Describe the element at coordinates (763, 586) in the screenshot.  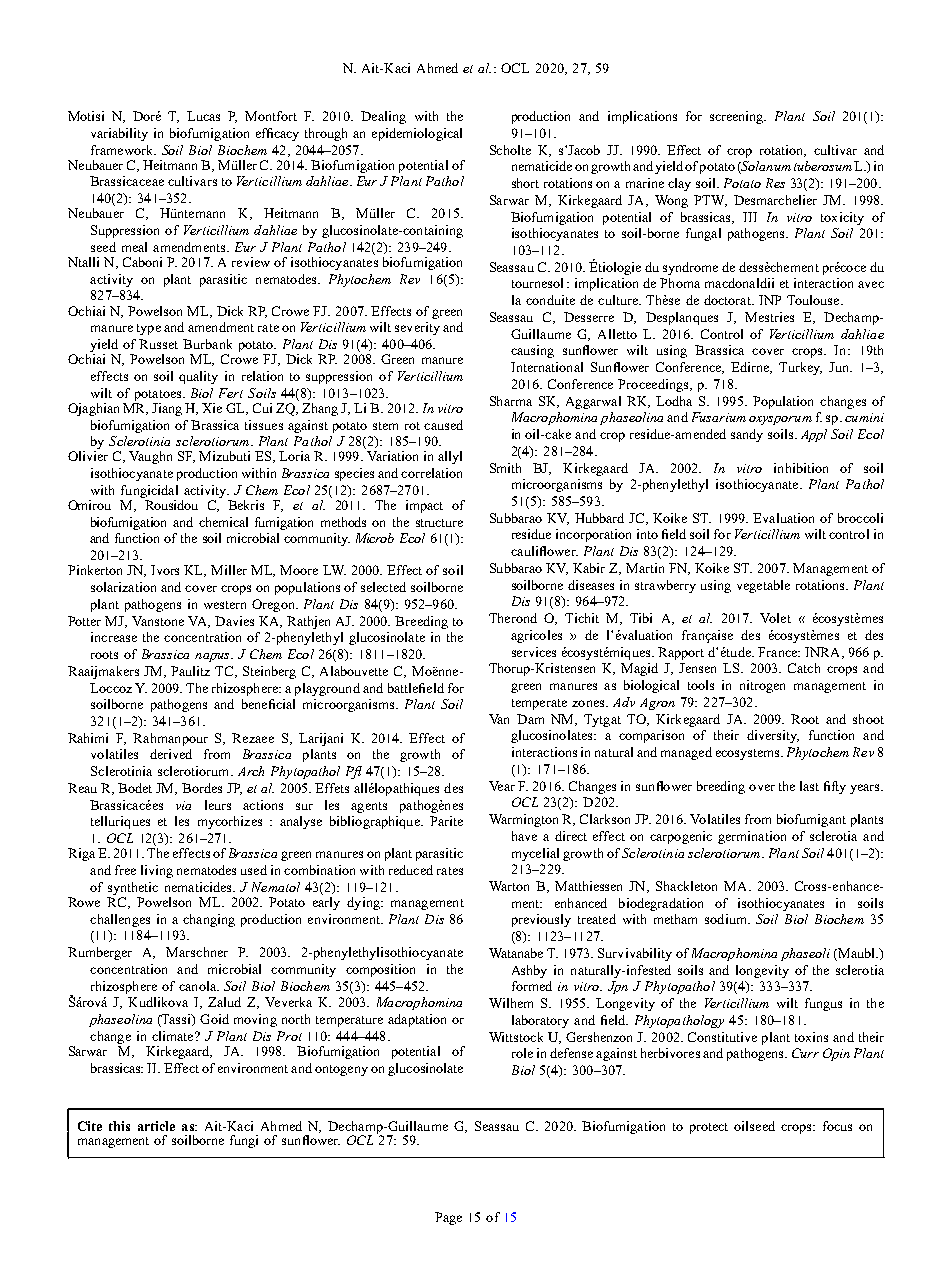
I see `vegetable` at that location.
